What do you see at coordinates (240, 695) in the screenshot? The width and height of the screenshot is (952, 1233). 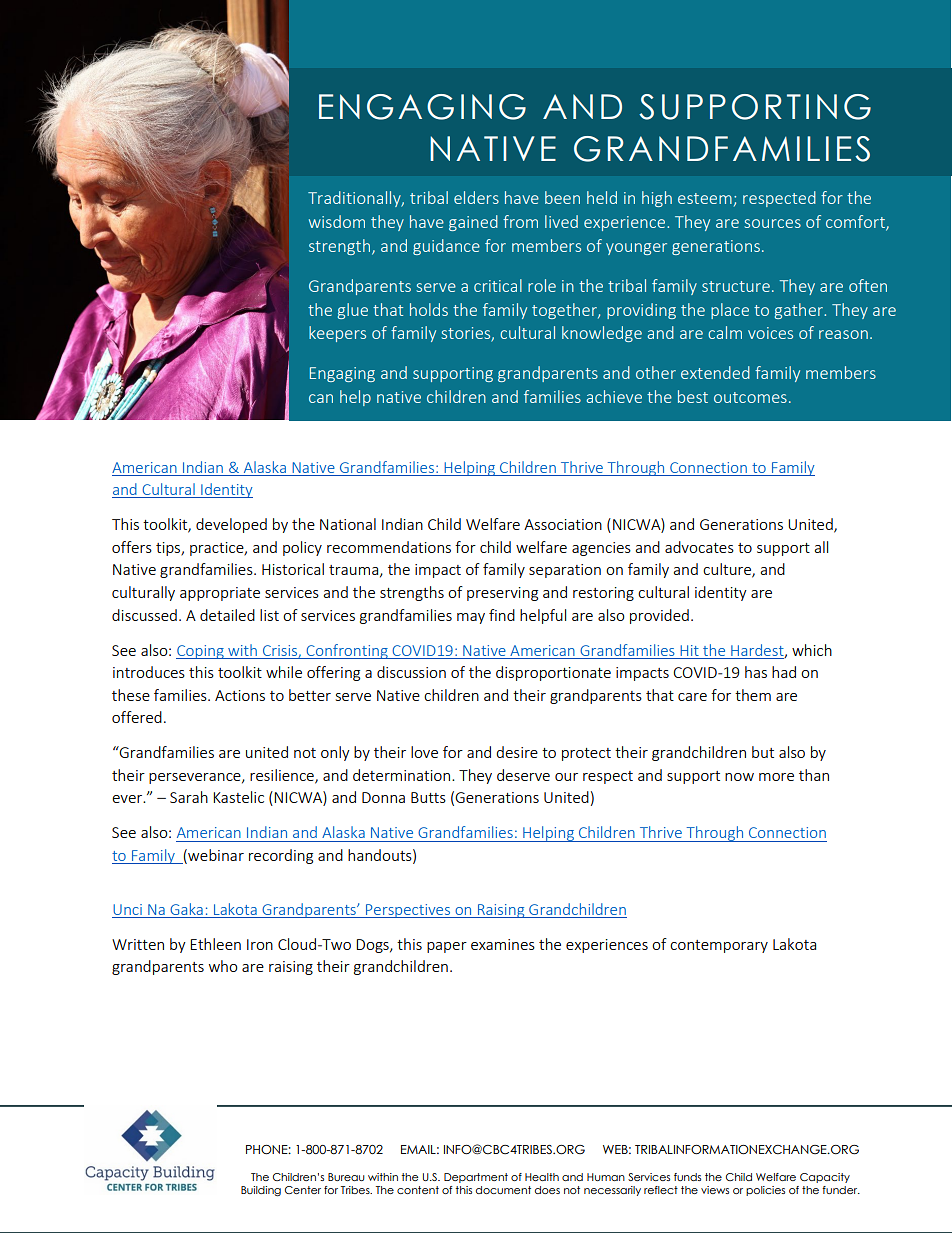 I see `Actions` at bounding box center [240, 695].
